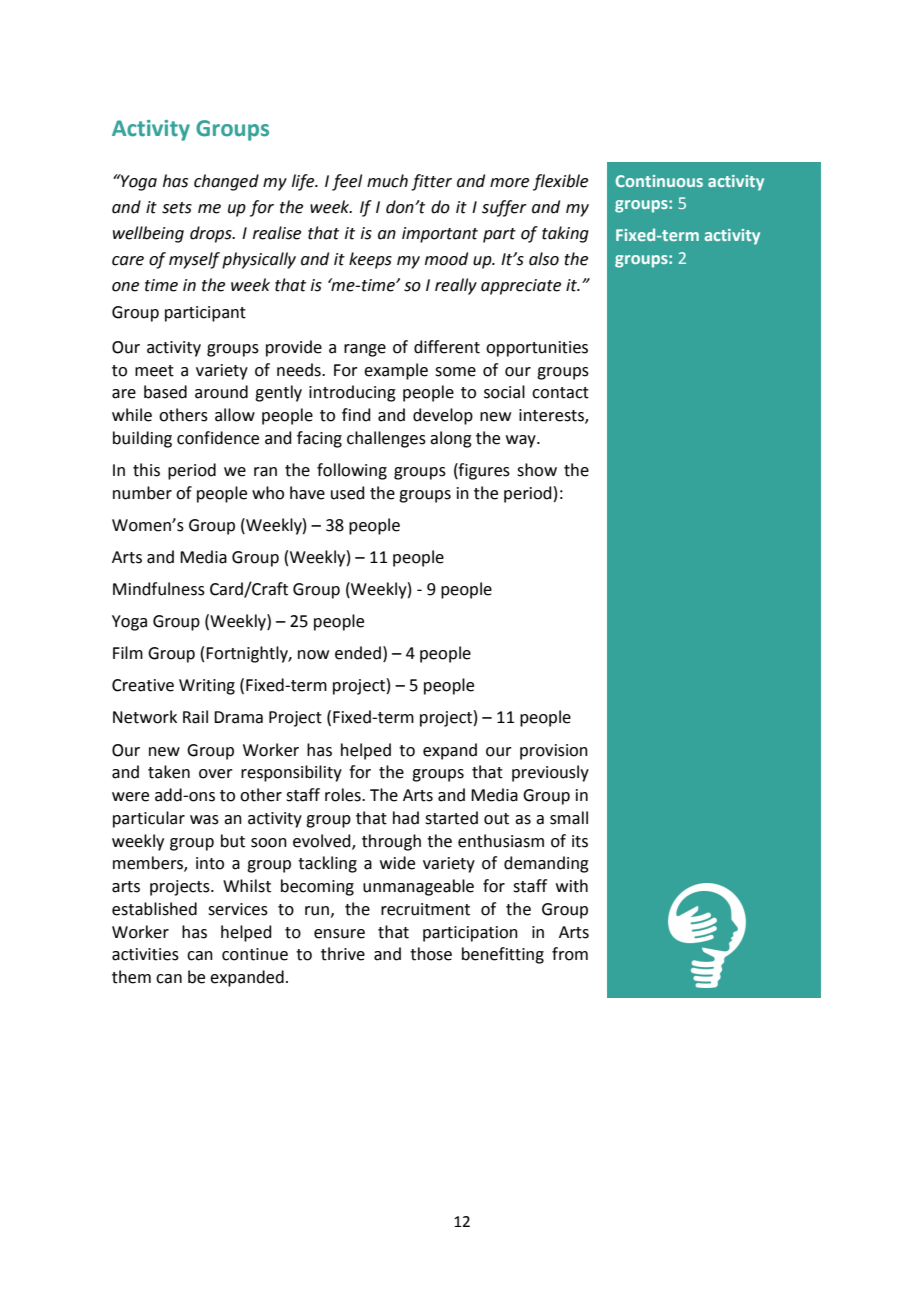 This screenshot has width=924, height=1308. I want to click on provision, so click(554, 752).
